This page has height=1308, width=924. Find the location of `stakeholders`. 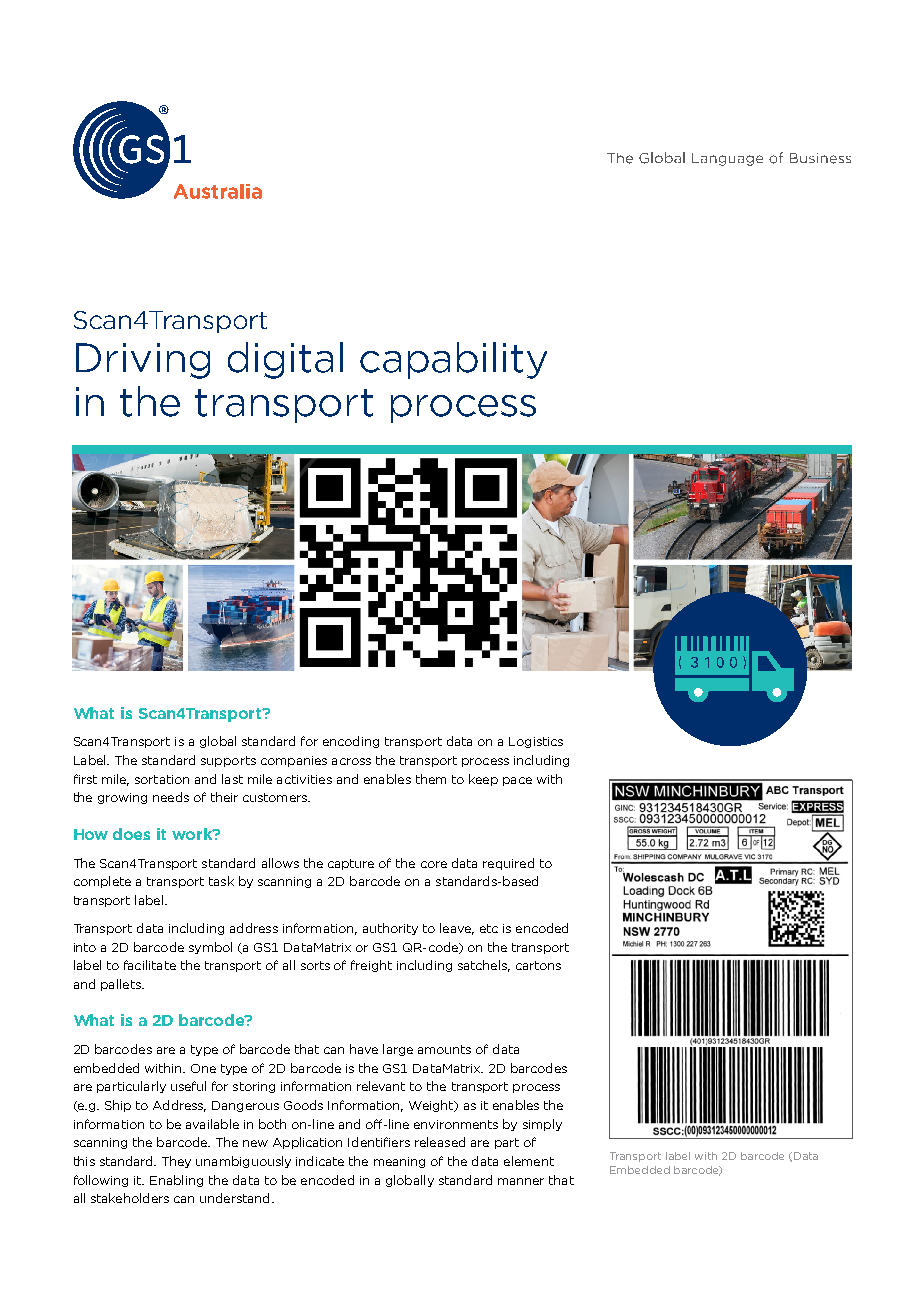

stakeholders is located at coordinates (130, 1198).
